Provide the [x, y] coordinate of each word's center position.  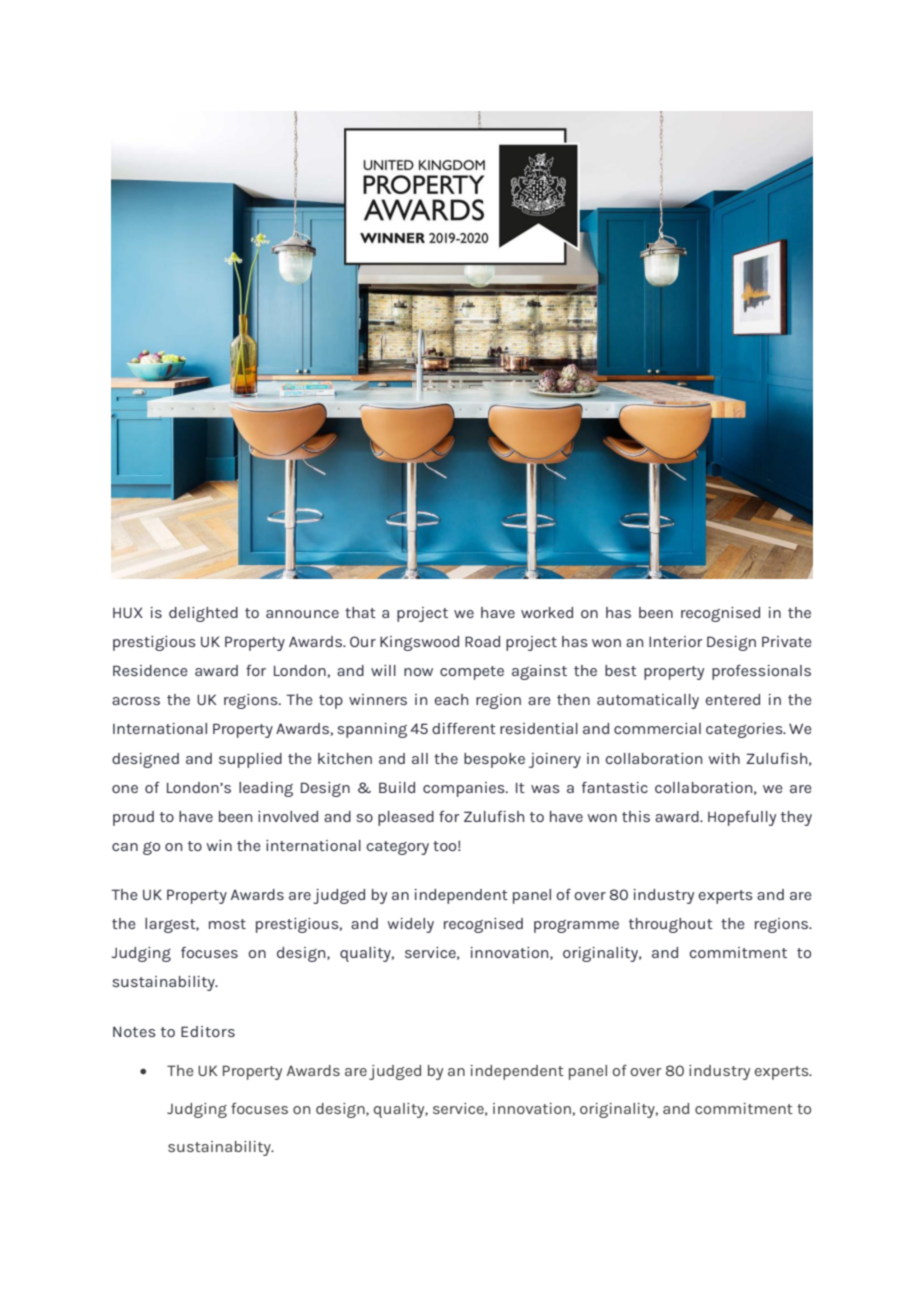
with [724, 758]
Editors [208, 1031]
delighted [203, 614]
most [227, 924]
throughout [671, 925]
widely [410, 925]
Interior [676, 641]
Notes [134, 1031]
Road [482, 641]
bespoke [494, 760]
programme [576, 926]
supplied [250, 760]
